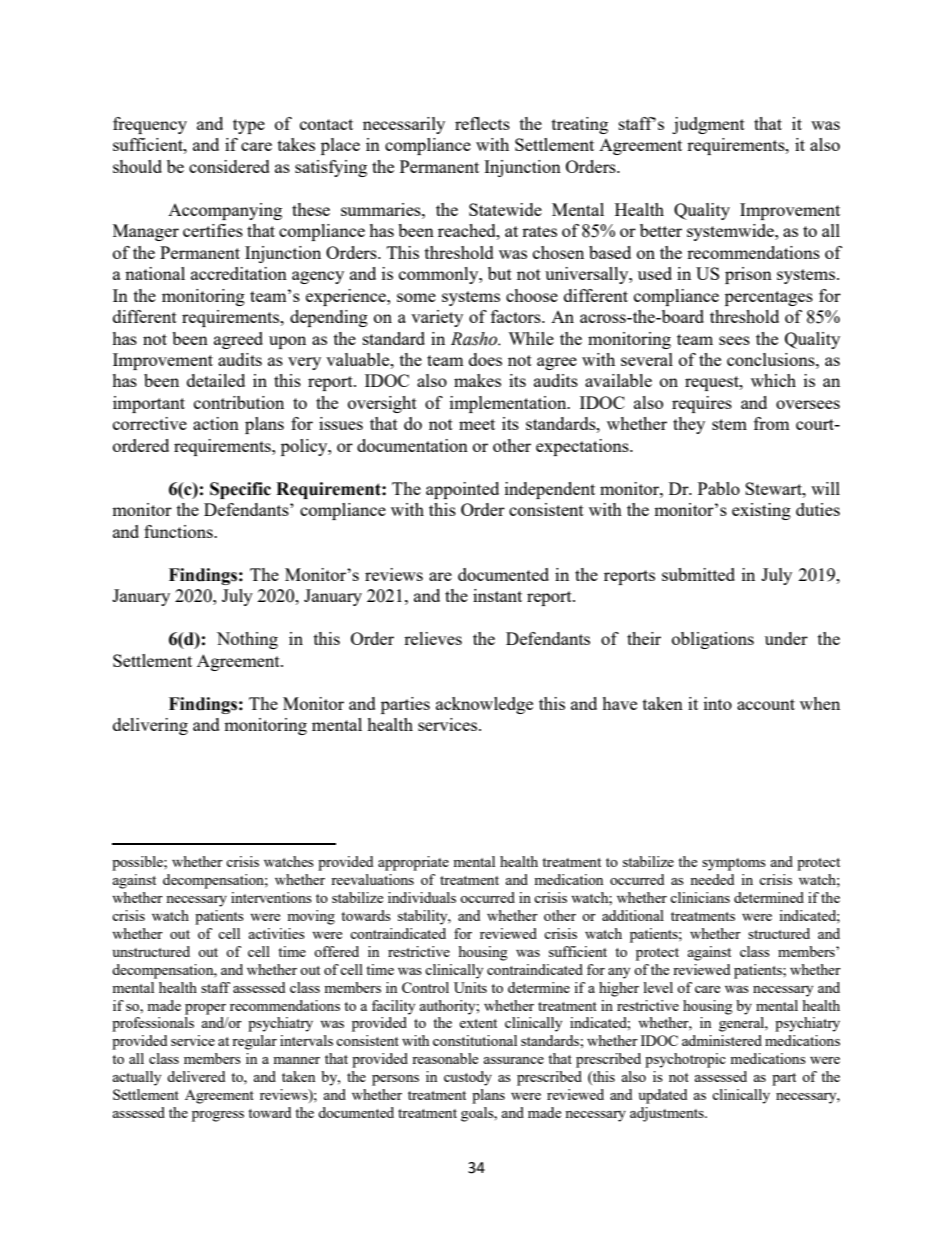 Image resolution: width=952 pixels, height=1233 pixels. Describe the element at coordinates (708, 125) in the image. I see `judgment` at that location.
